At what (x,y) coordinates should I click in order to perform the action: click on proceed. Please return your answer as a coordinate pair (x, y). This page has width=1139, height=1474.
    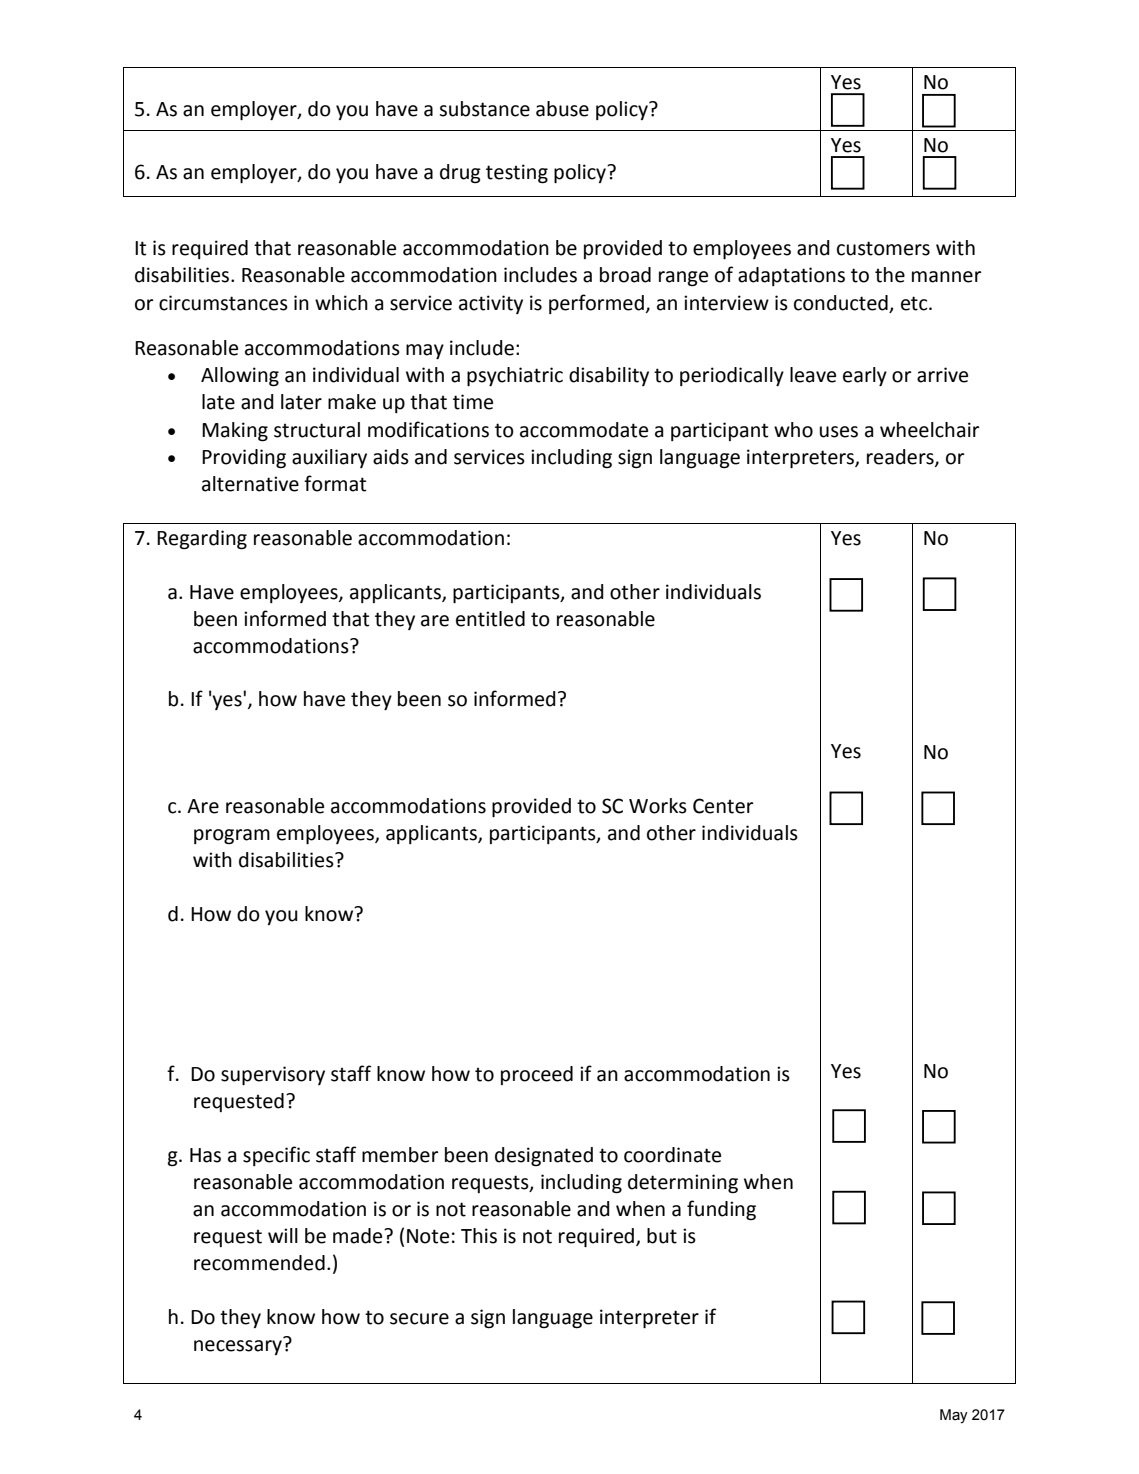
    Looking at the image, I should click on (537, 1075).
